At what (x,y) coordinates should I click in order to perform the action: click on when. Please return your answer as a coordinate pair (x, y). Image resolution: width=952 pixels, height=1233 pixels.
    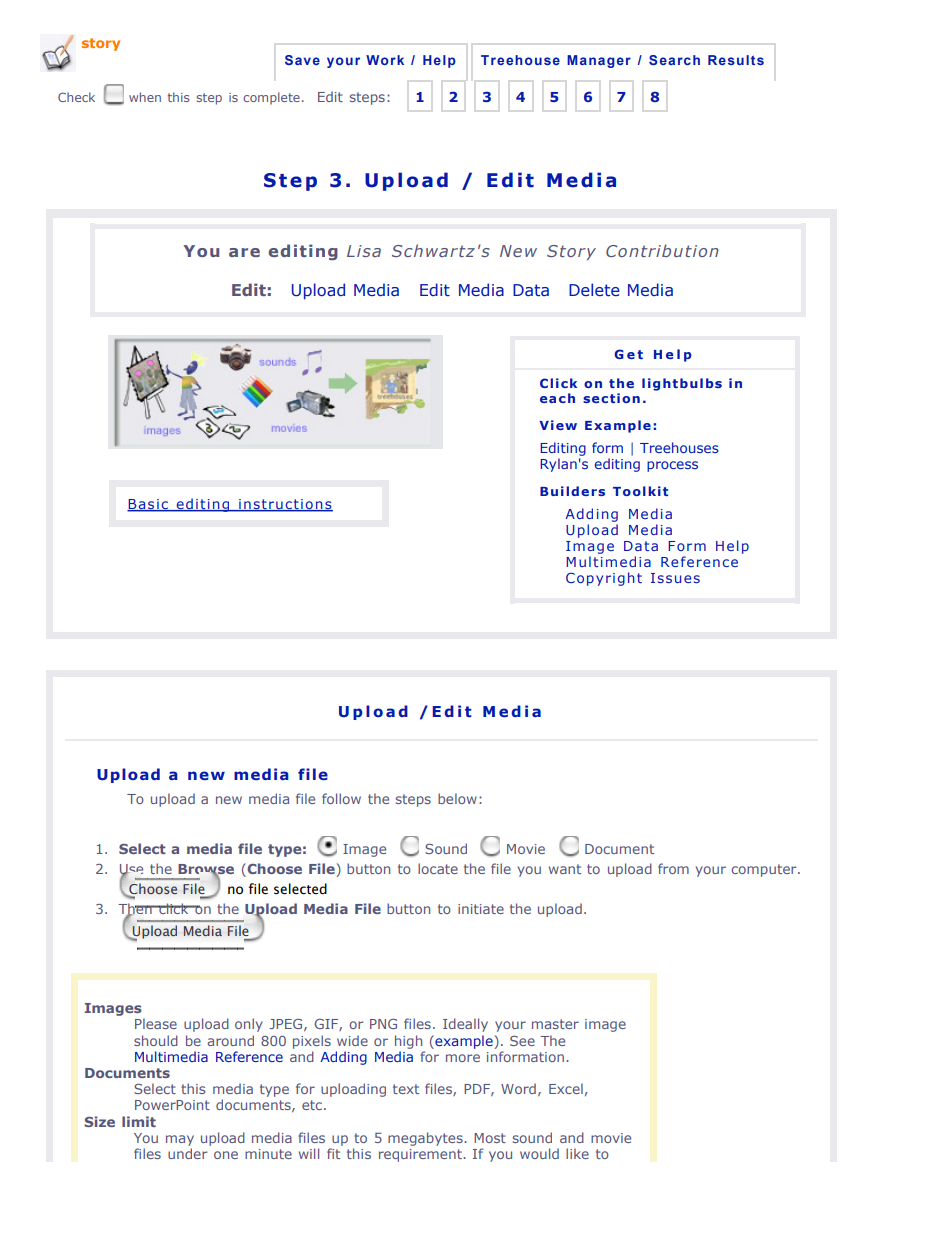
    Looking at the image, I should click on (145, 97).
